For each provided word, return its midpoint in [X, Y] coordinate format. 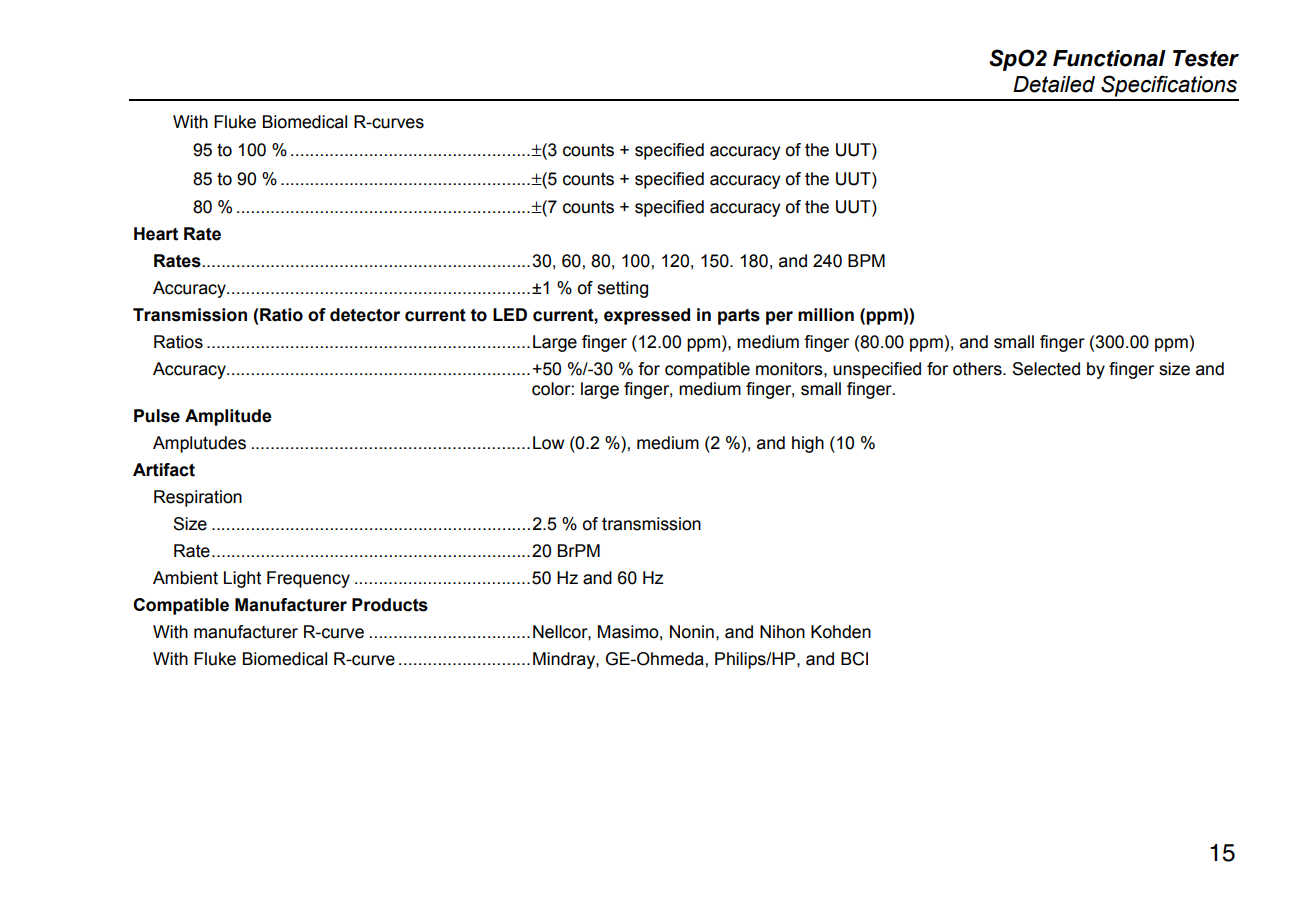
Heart [156, 234]
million [826, 315]
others [978, 369]
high [808, 444]
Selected [1046, 369]
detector [365, 315]
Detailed [1054, 84]
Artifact [164, 470]
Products [390, 605]
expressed [647, 316]
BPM [866, 260]
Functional [1109, 58]
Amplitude [228, 417]
